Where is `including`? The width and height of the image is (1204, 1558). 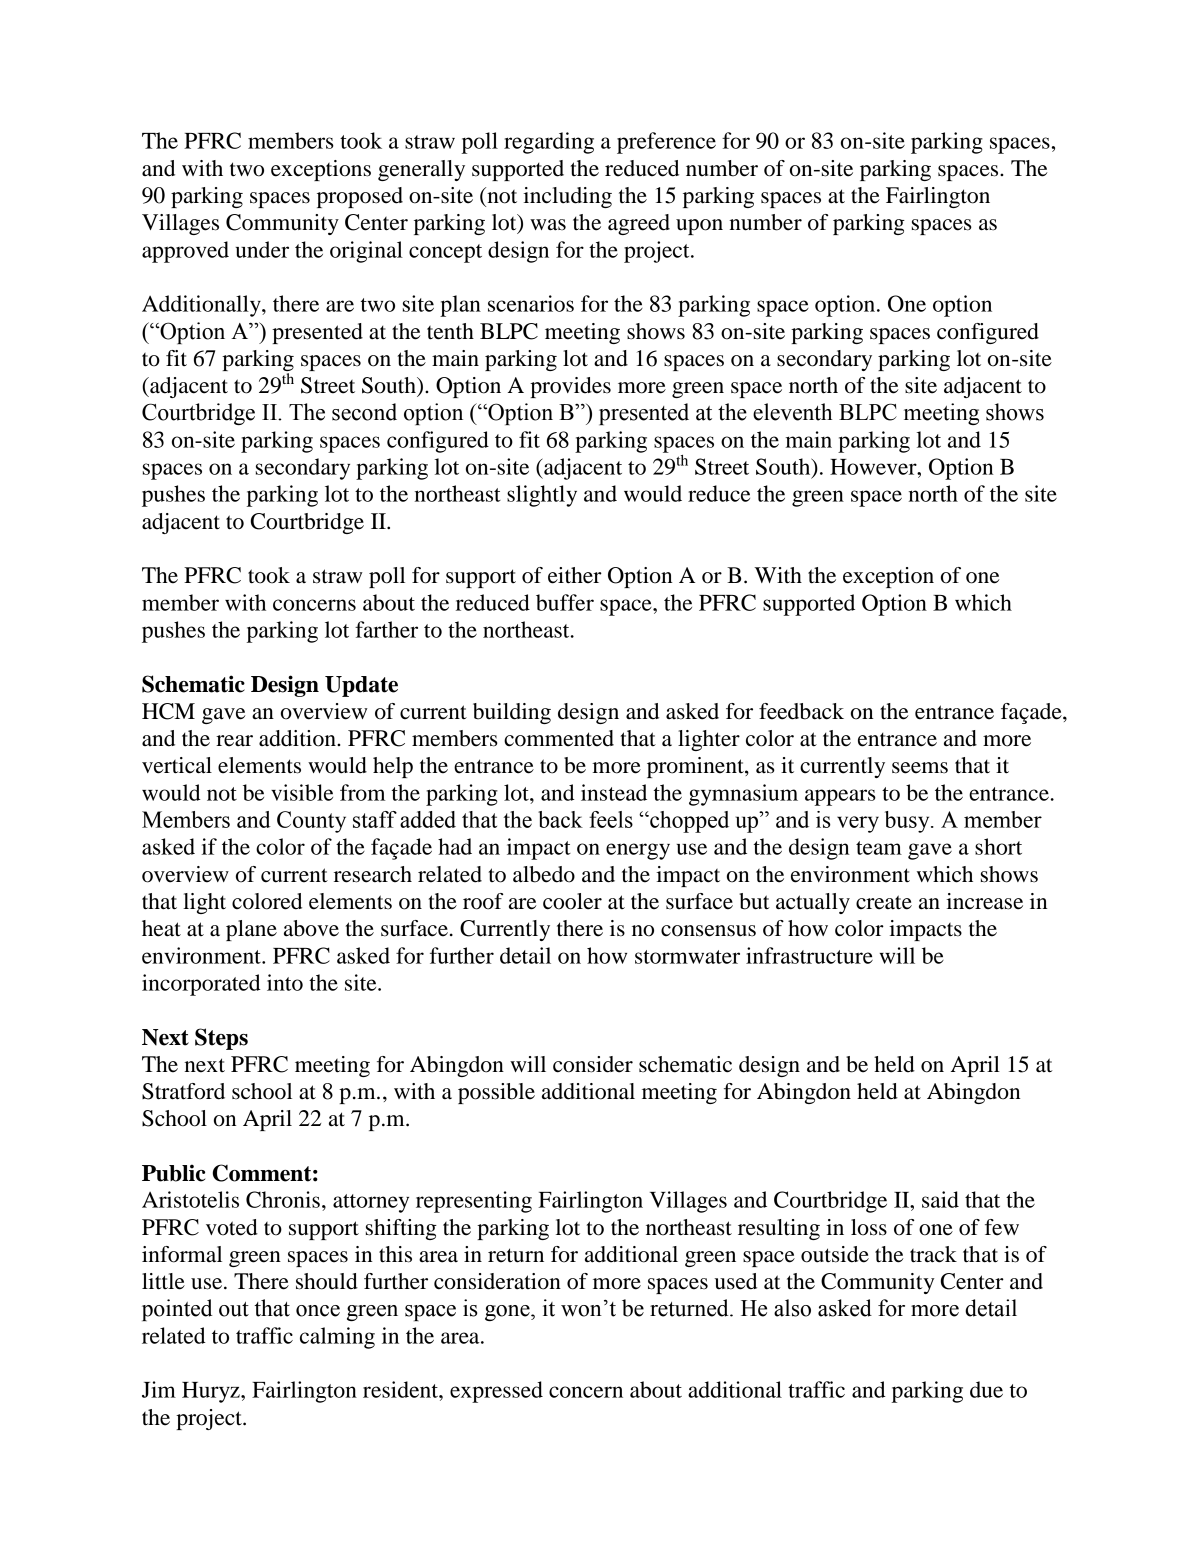
including is located at coordinates (567, 197).
